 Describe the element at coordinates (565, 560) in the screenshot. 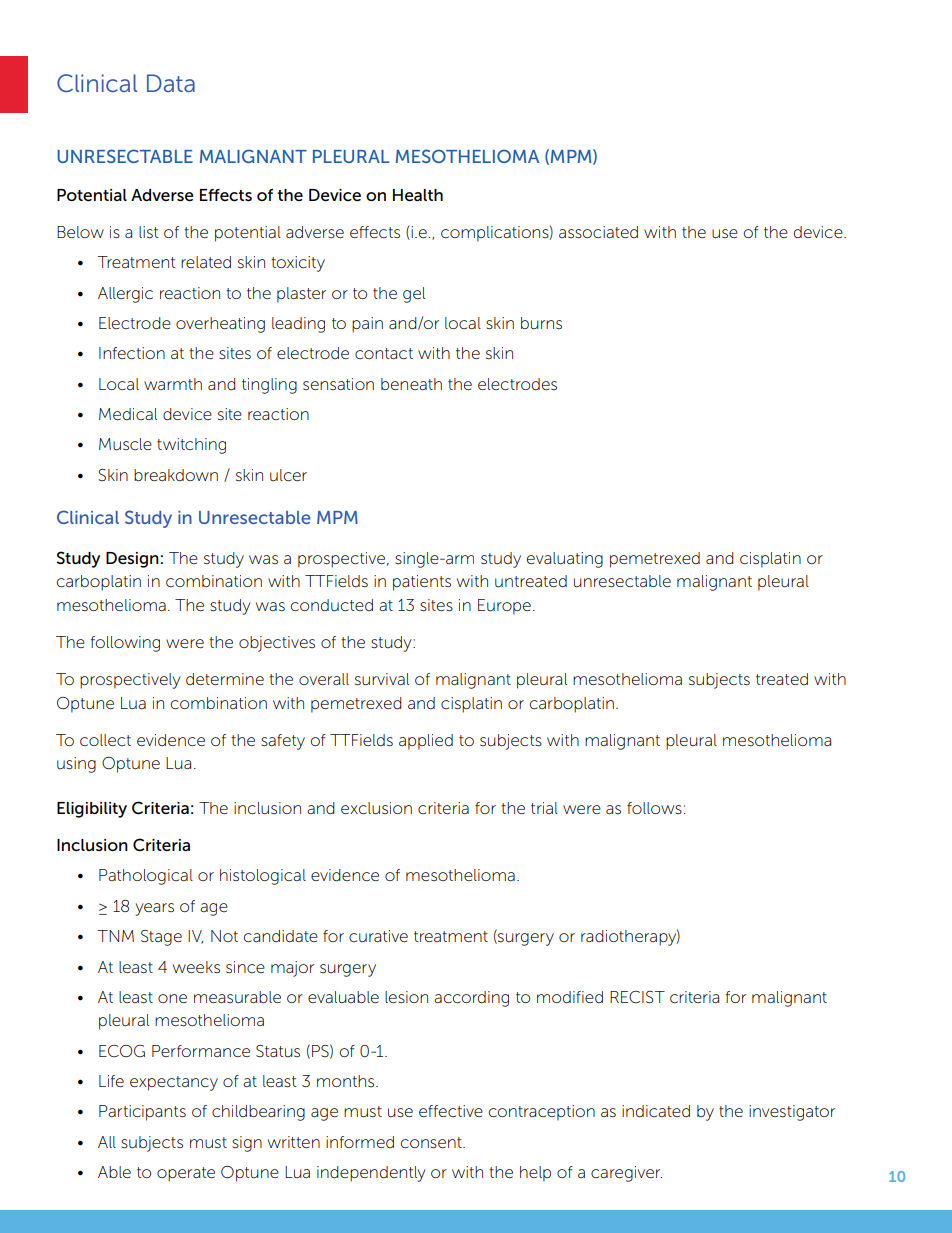

I see `evaluating` at that location.
